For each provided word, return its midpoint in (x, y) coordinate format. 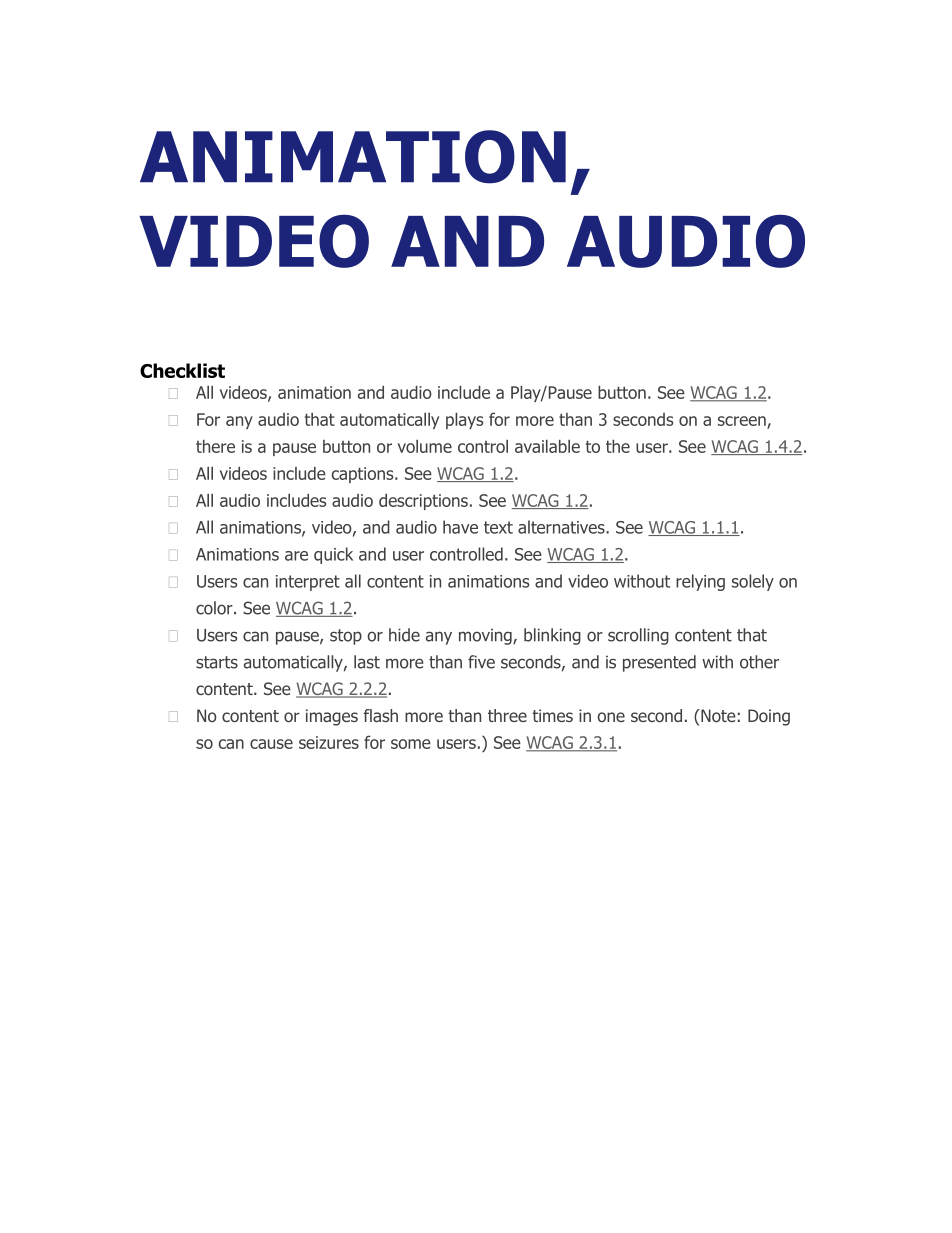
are (296, 556)
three (507, 715)
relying (700, 582)
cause (271, 744)
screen (743, 422)
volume (425, 446)
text (498, 527)
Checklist (182, 370)
